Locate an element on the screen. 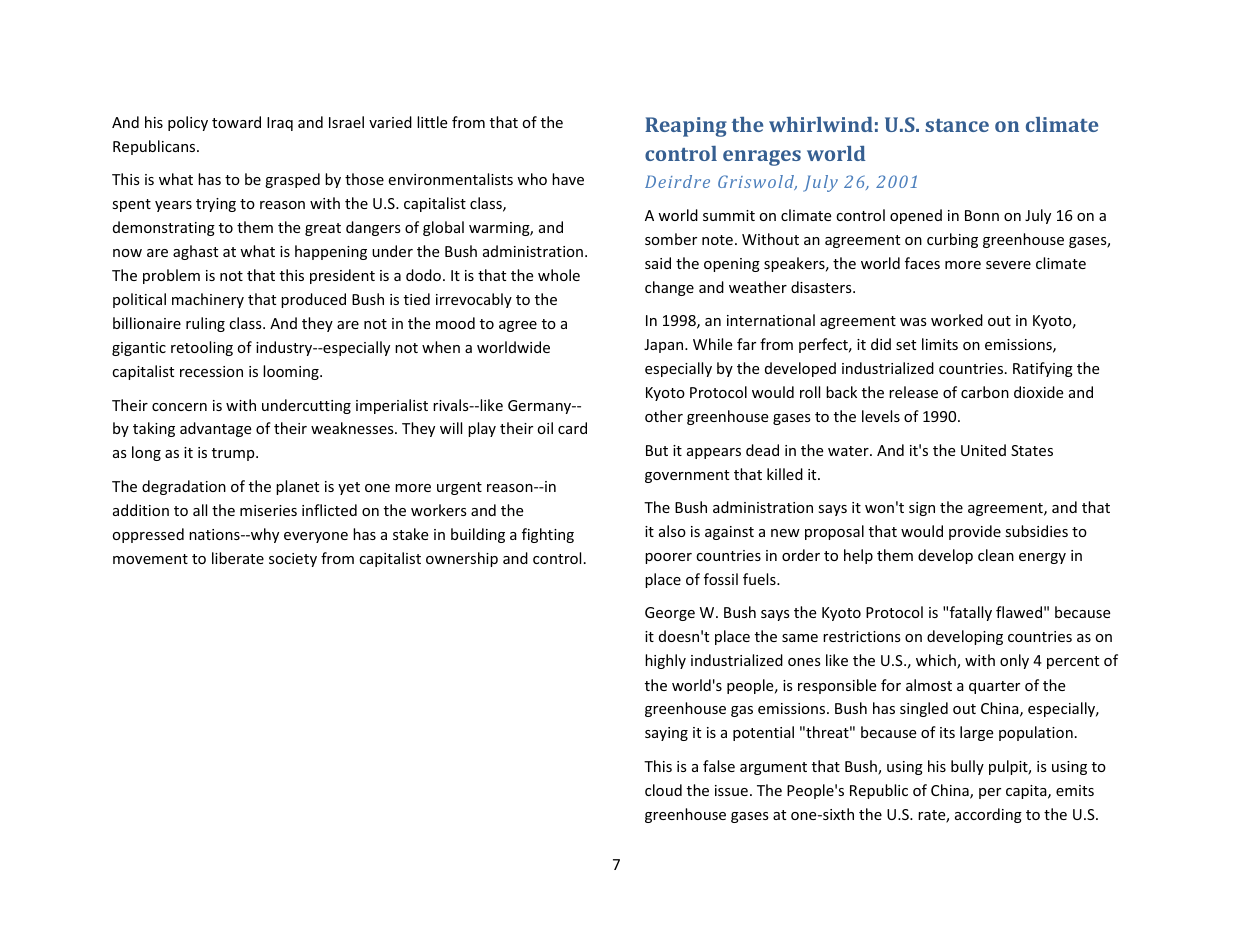 The width and height of the screenshot is (1233, 952). trump is located at coordinates (234, 454).
